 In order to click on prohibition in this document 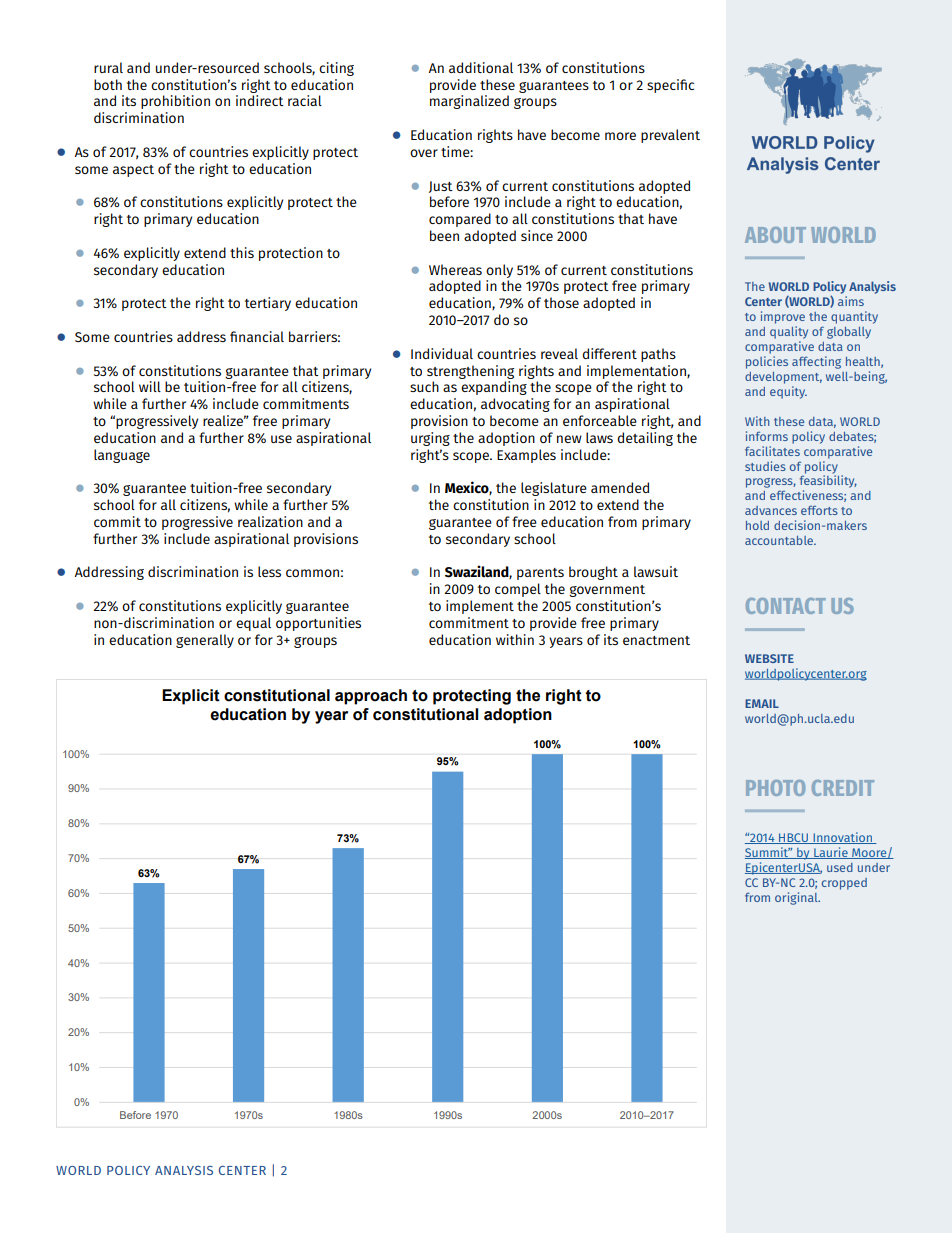, I will do `click(175, 102)`.
